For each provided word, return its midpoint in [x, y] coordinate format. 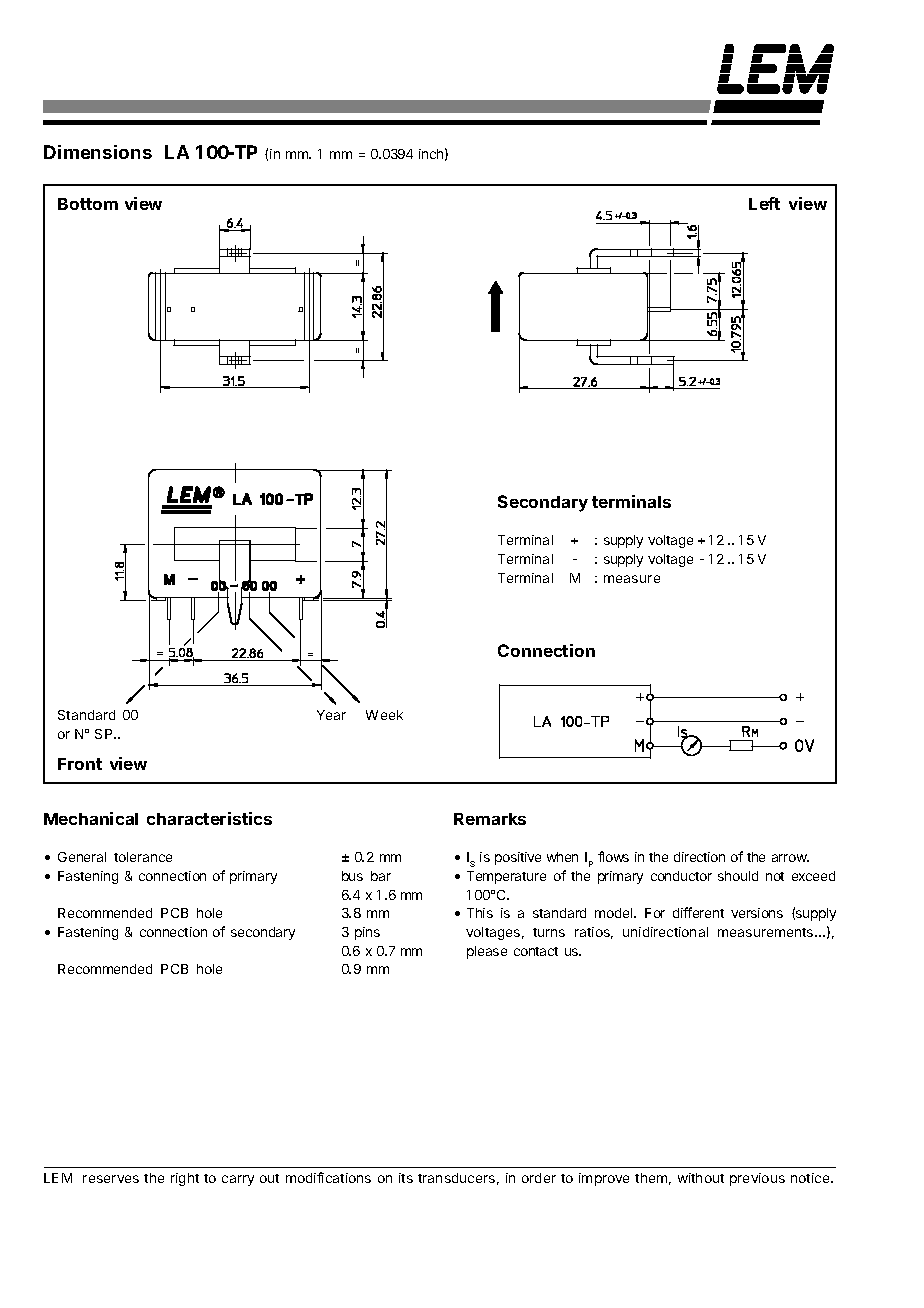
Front [80, 764]
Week [384, 715]
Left [764, 203]
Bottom [88, 204]
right [185, 1179]
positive [518, 858]
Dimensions [98, 152]
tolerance [143, 857]
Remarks [490, 819]
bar [381, 876]
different [698, 912]
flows [613, 856]
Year [331, 715]
